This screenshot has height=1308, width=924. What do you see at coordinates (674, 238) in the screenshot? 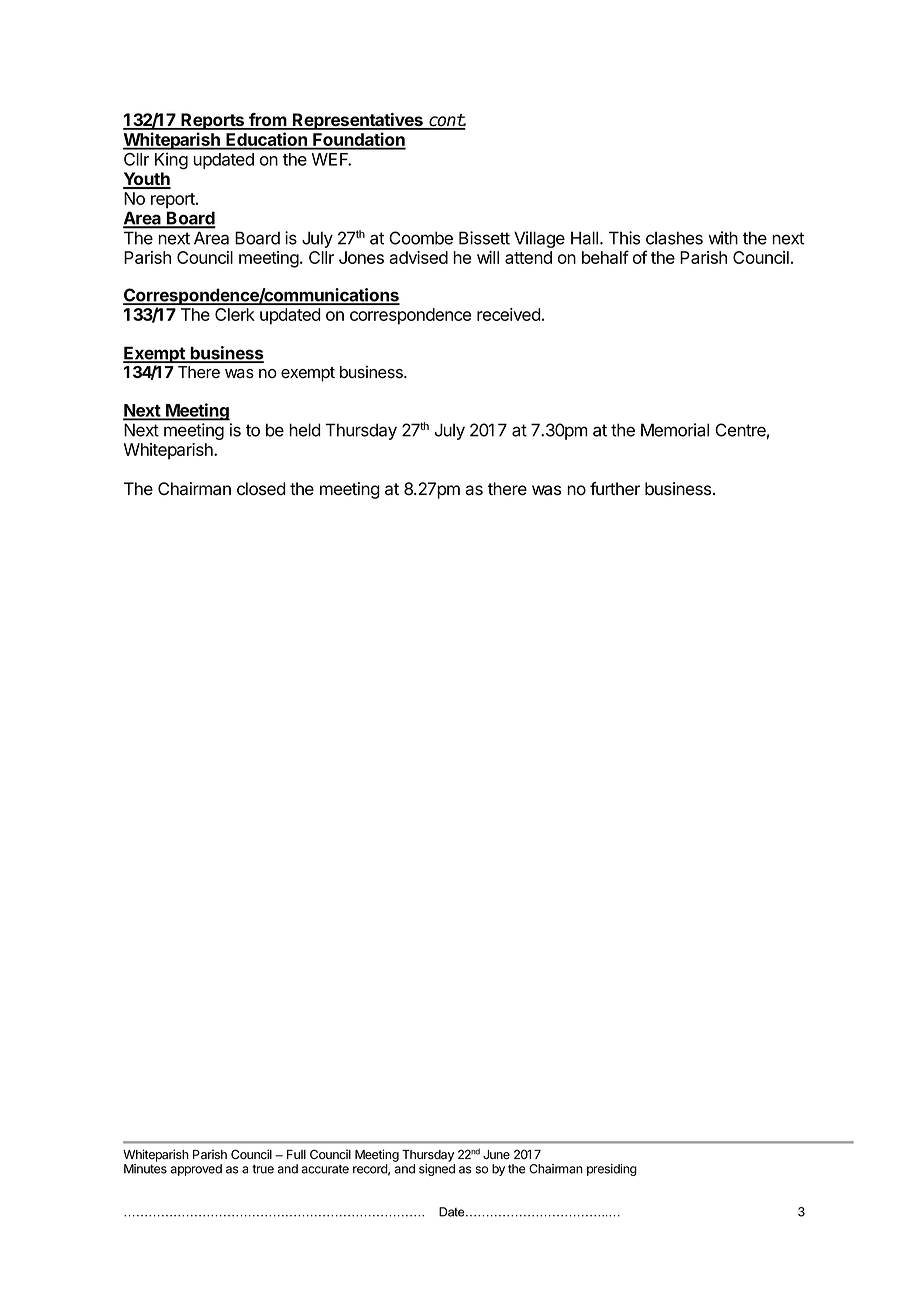
I see `clashes` at bounding box center [674, 238].
